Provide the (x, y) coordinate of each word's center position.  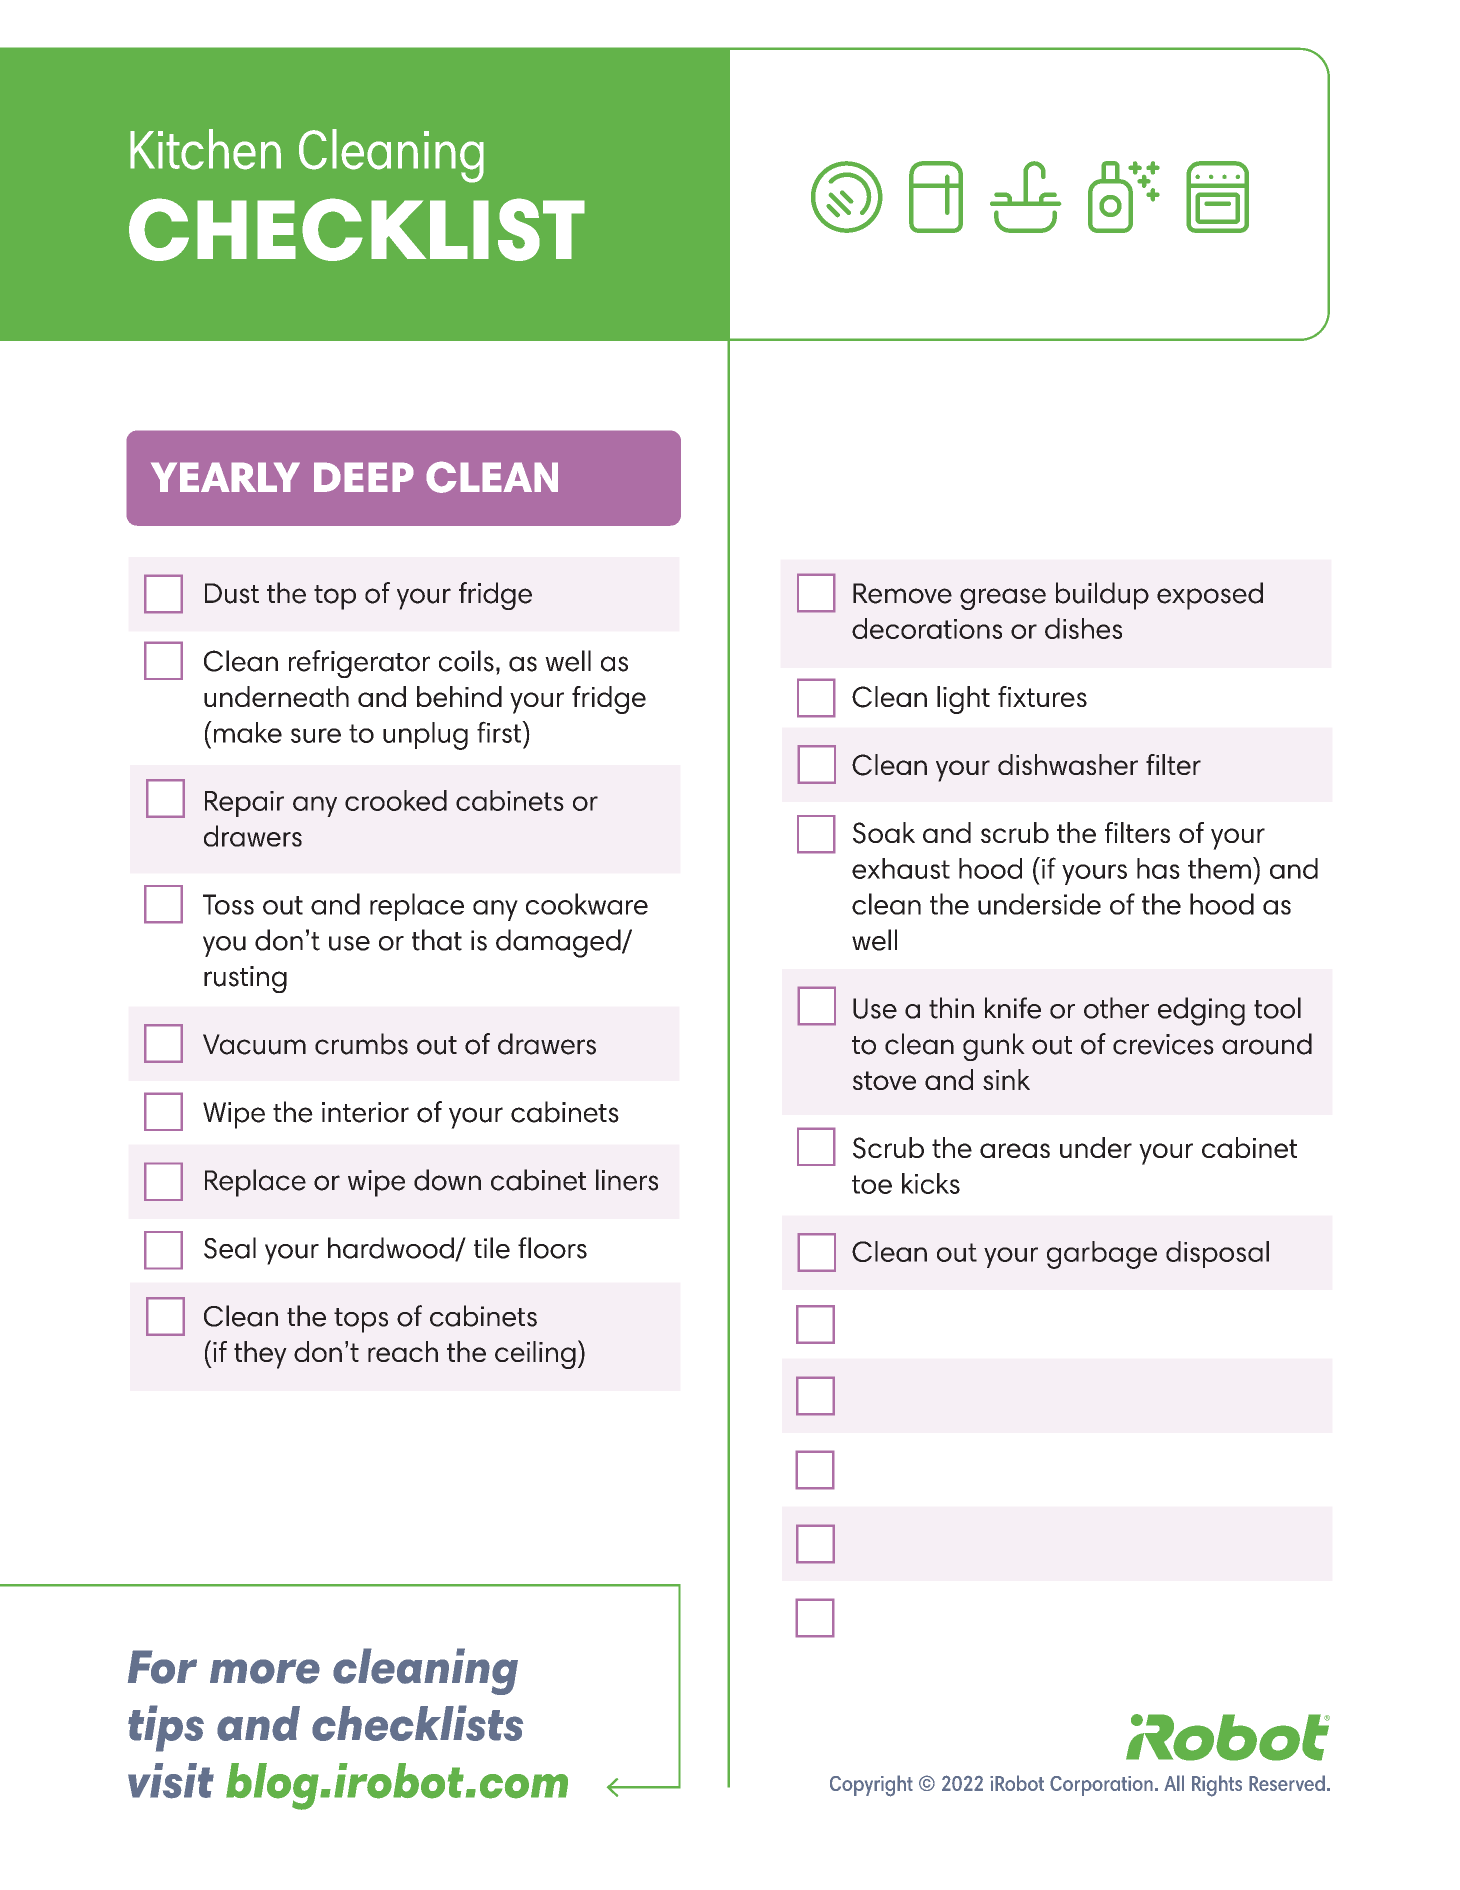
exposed (1210, 596)
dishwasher (1068, 764)
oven (1217, 197)
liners (627, 1180)
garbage (1102, 1255)
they (260, 1355)
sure (316, 735)
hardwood (392, 1249)
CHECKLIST (357, 229)
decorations (927, 628)
